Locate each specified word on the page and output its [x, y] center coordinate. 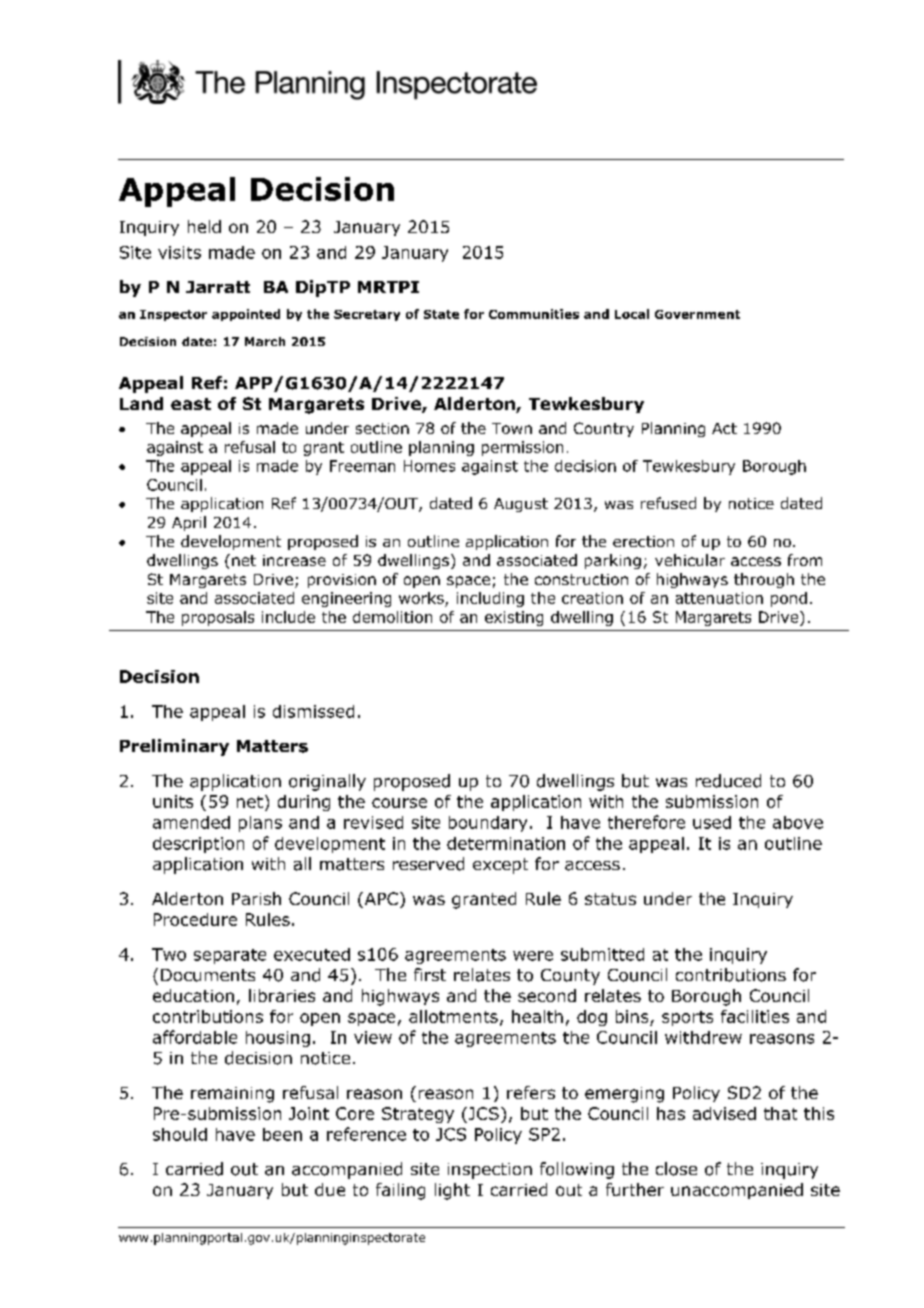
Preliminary [174, 747]
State [441, 314]
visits [179, 252]
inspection [490, 1171]
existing [514, 618]
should [180, 1134]
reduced [728, 781]
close [676, 1169]
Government [697, 314]
